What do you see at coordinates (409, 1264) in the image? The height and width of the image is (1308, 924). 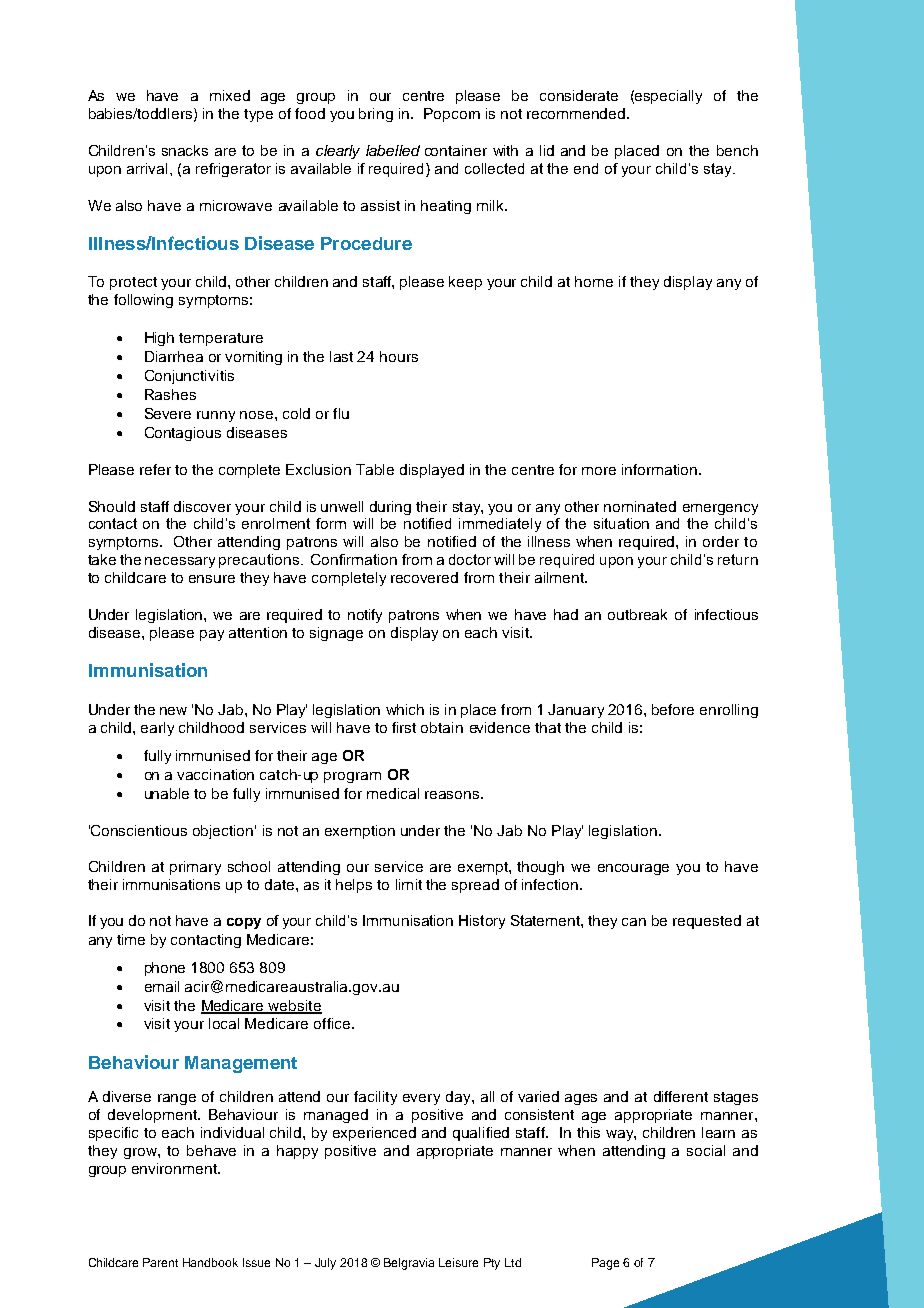 I see `Belgravia` at bounding box center [409, 1264].
